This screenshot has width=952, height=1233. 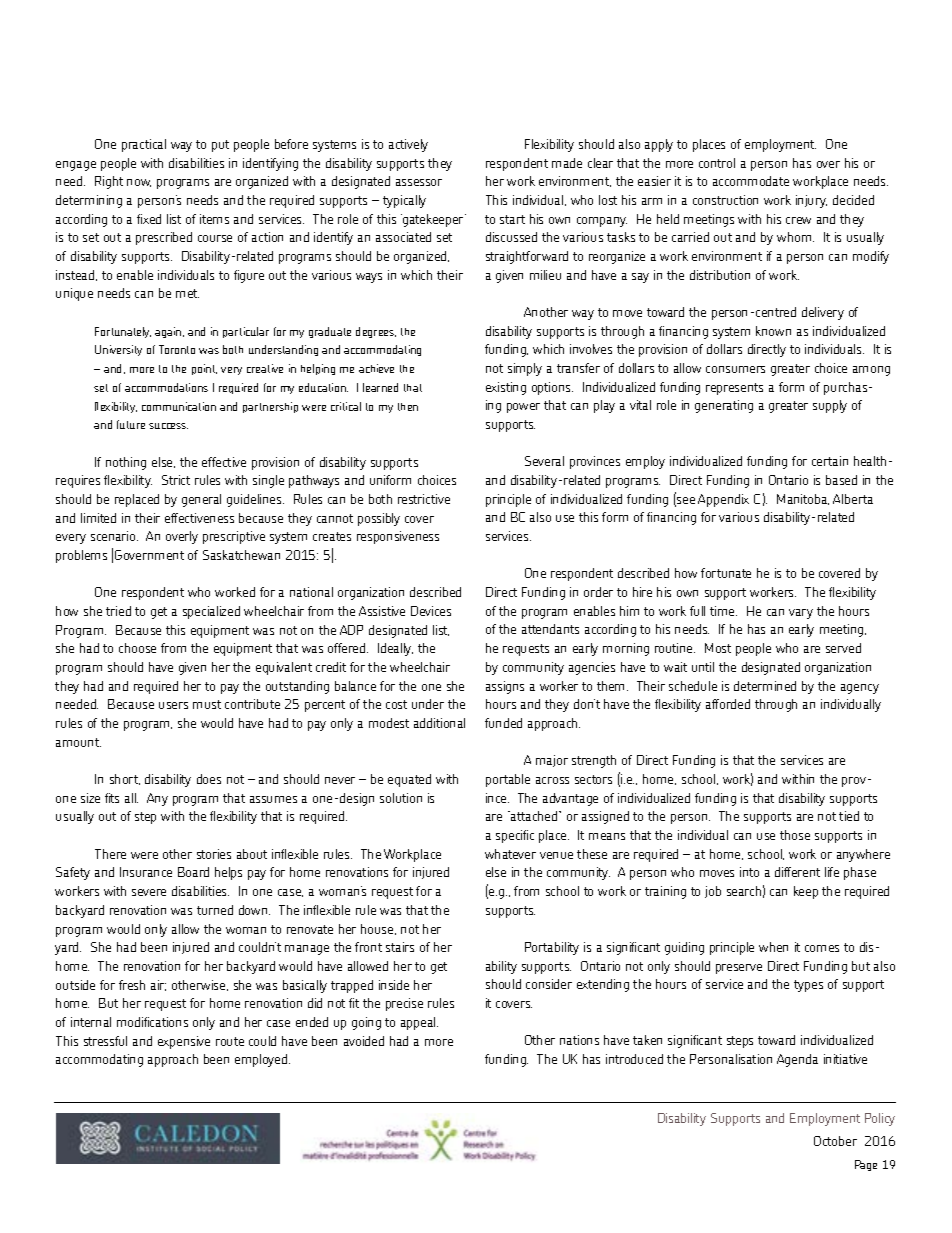 I want to click on assigns, so click(x=505, y=687).
